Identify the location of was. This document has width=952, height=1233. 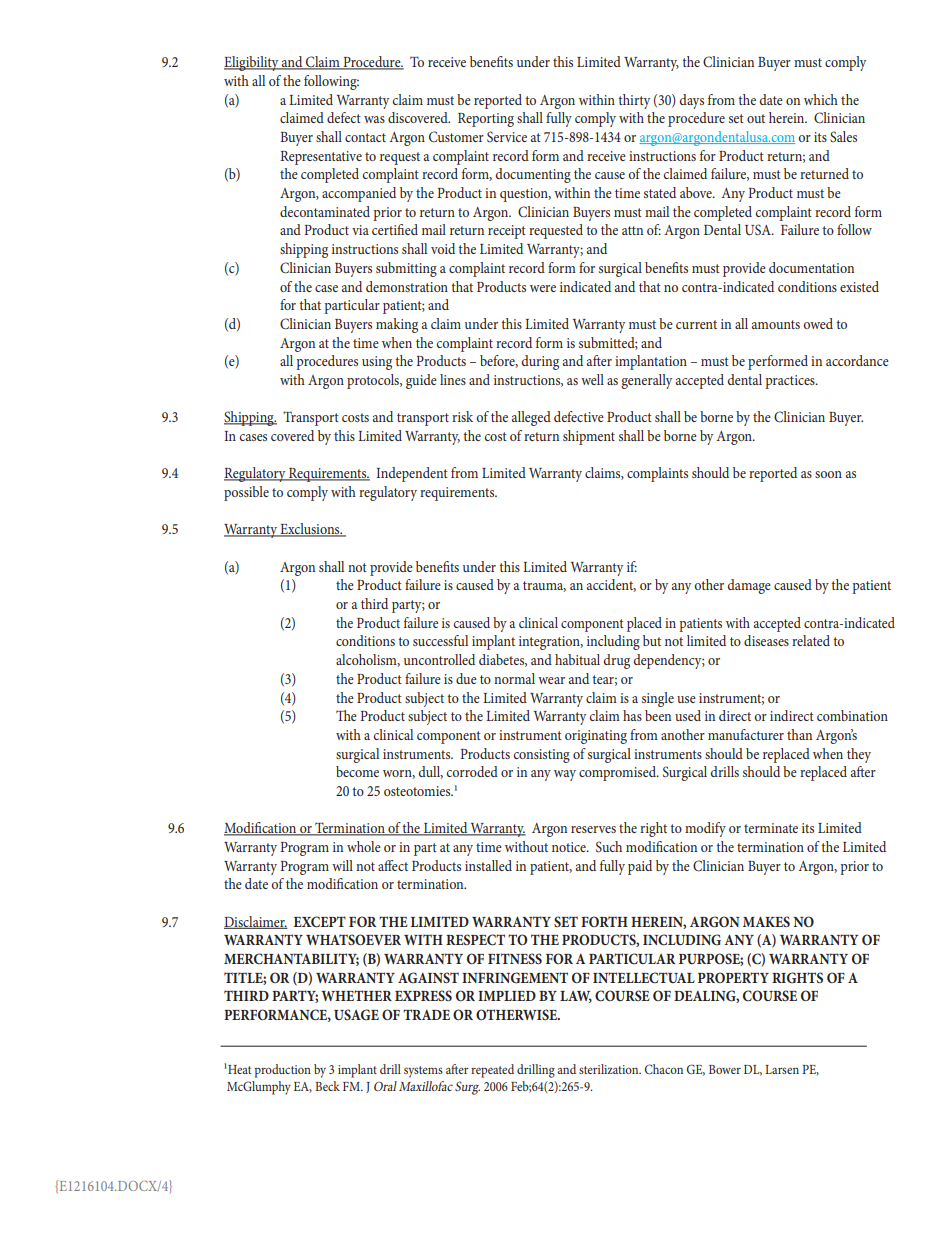
(374, 119).
